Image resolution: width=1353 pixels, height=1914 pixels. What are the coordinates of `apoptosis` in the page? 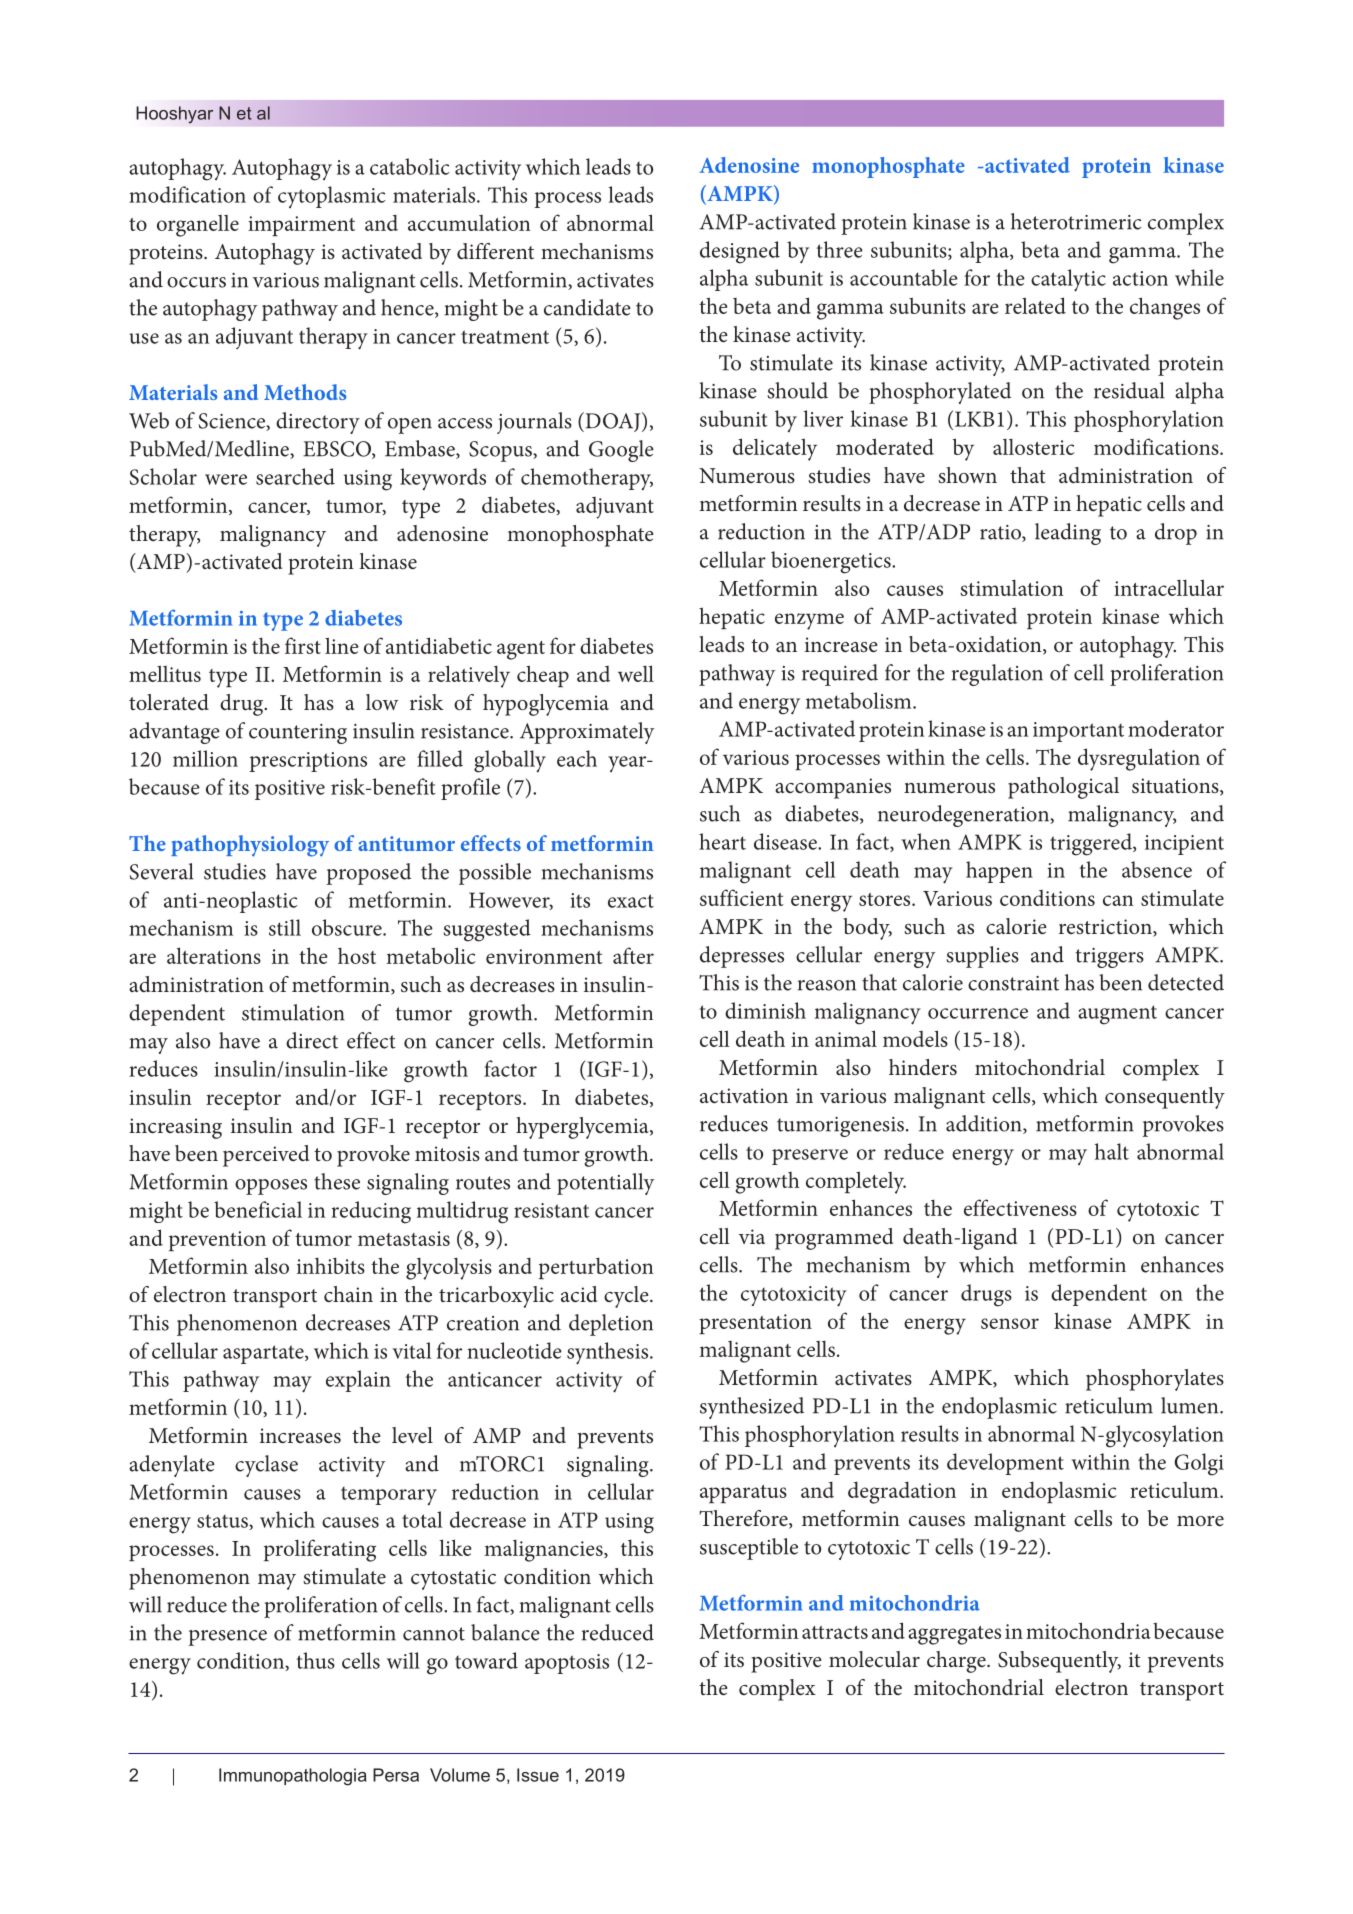 It's located at (567, 1664).
